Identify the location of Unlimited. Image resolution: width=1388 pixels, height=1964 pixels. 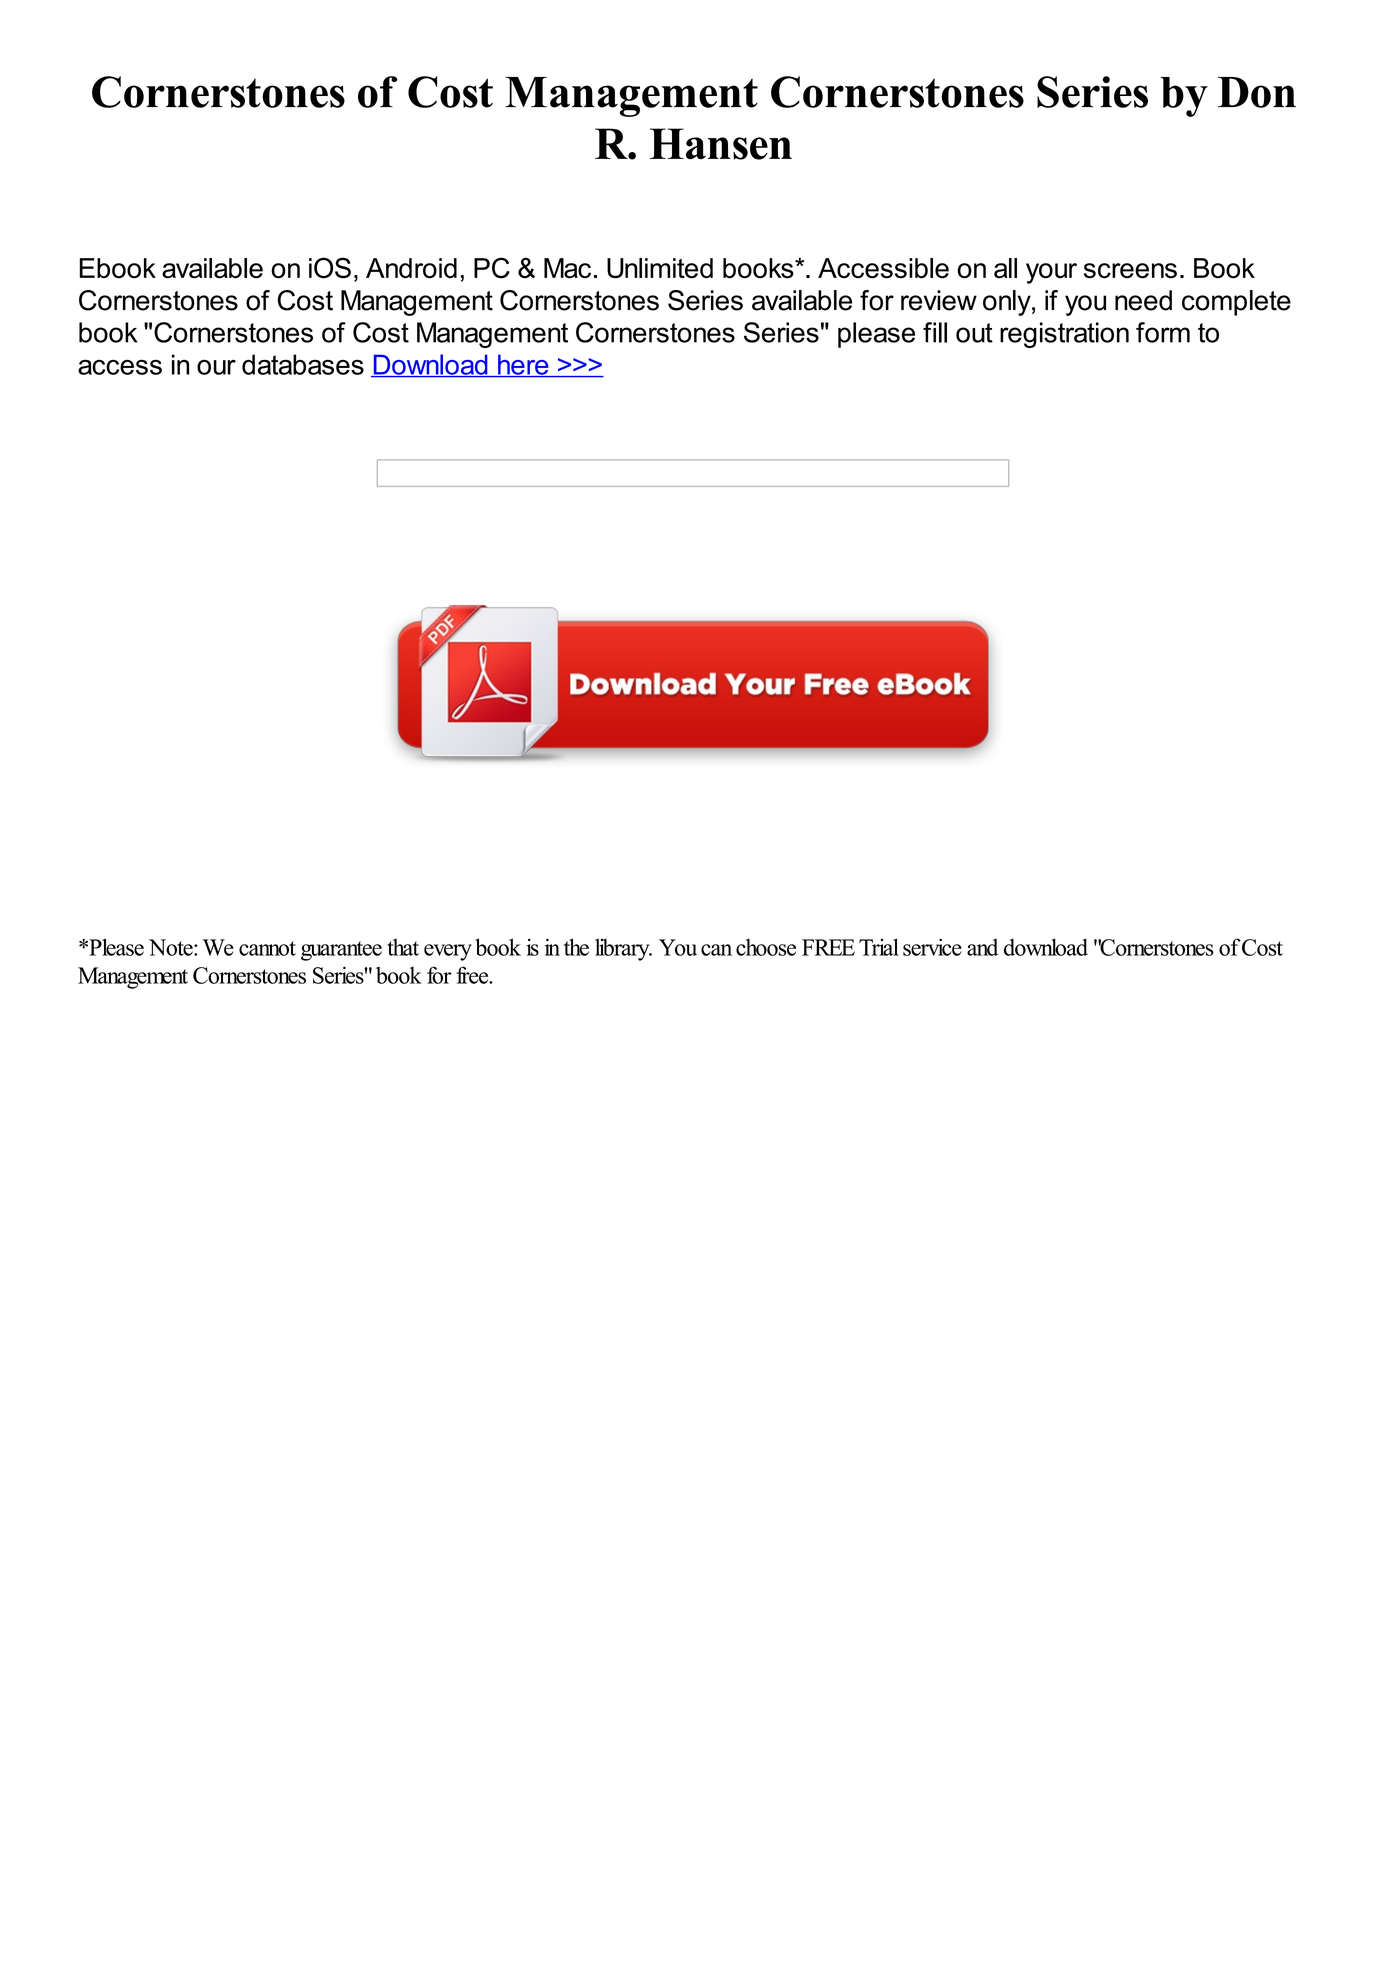
(660, 268).
